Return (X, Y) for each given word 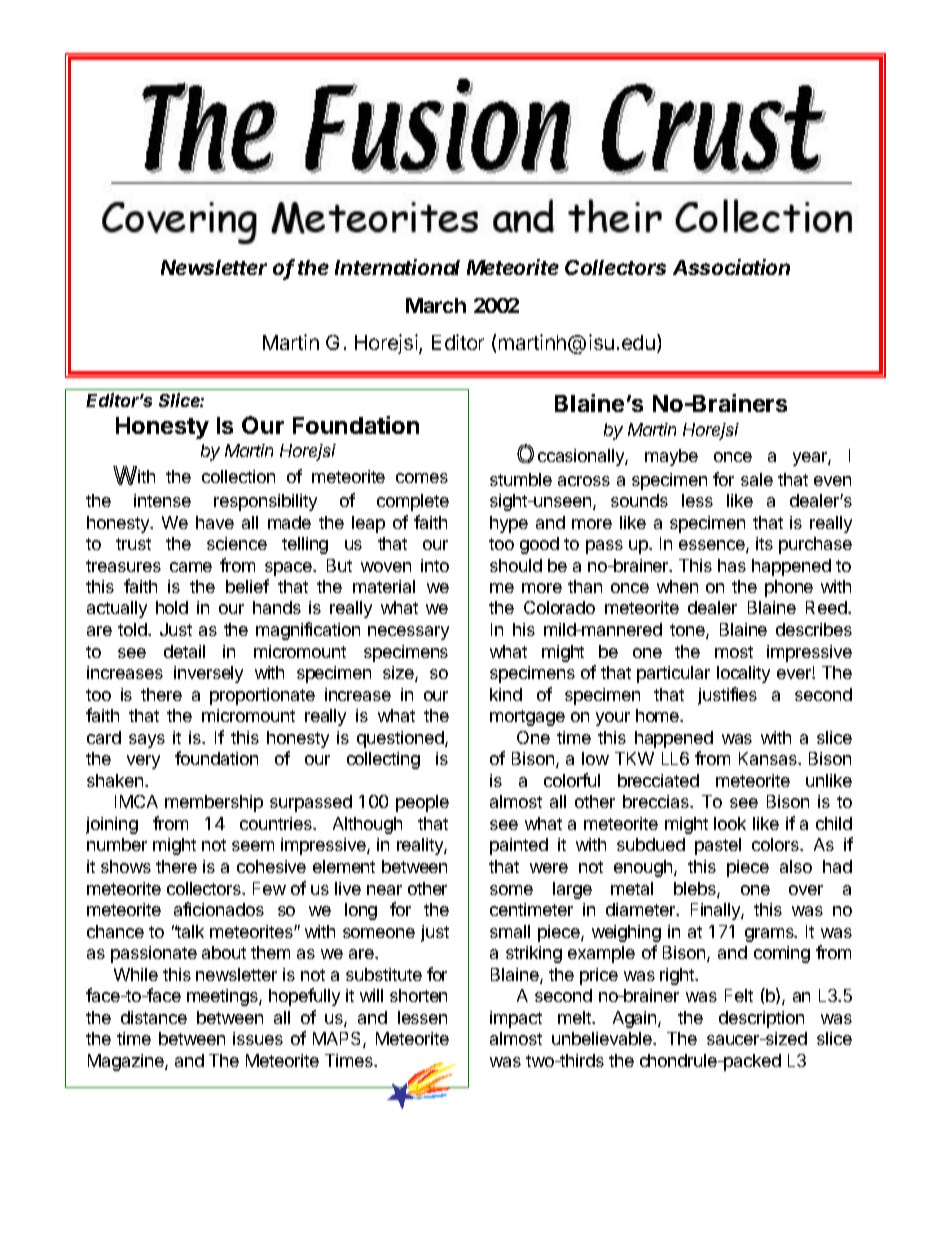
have (215, 522)
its (764, 543)
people (422, 803)
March (436, 305)
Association (731, 267)
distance (154, 1017)
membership (214, 803)
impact (516, 1019)
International (397, 267)
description (761, 1019)
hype (509, 524)
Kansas (769, 758)
